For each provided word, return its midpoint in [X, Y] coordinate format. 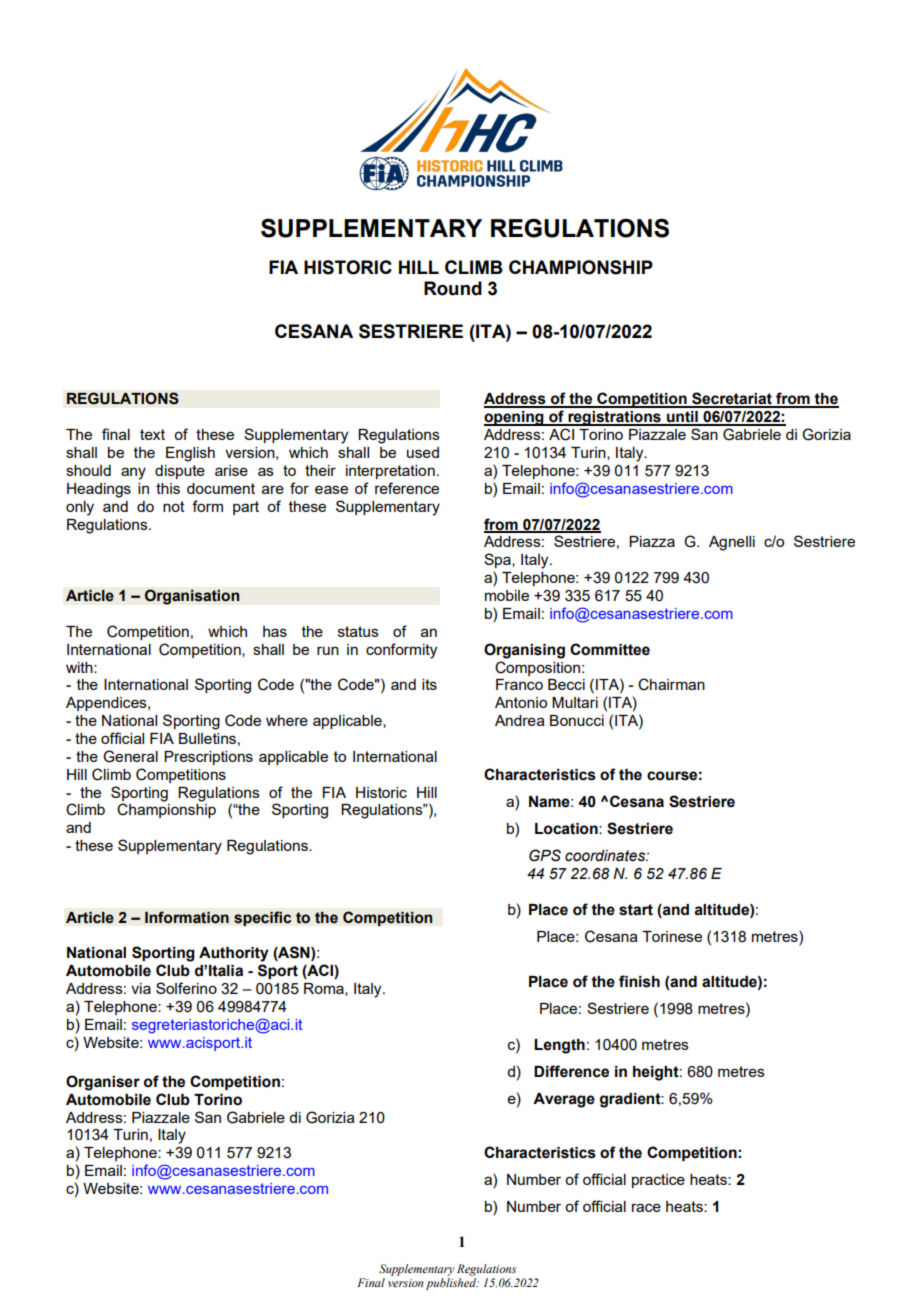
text [152, 434]
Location [567, 829]
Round [453, 288]
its [429, 684]
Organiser [103, 1083]
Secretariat [732, 399]
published [452, 1284]
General [130, 756]
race [646, 1207]
